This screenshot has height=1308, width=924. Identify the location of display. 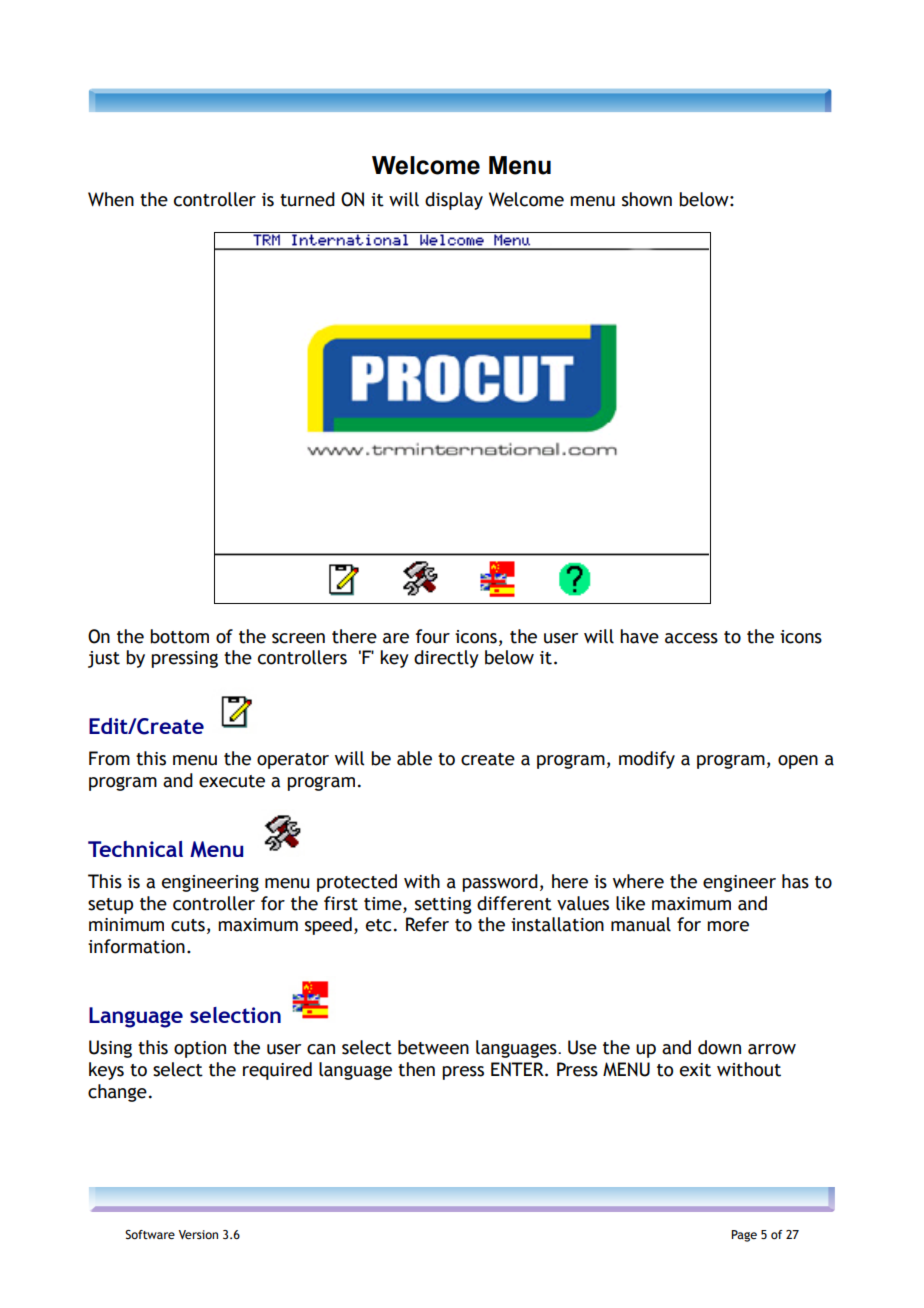
(454, 201).
